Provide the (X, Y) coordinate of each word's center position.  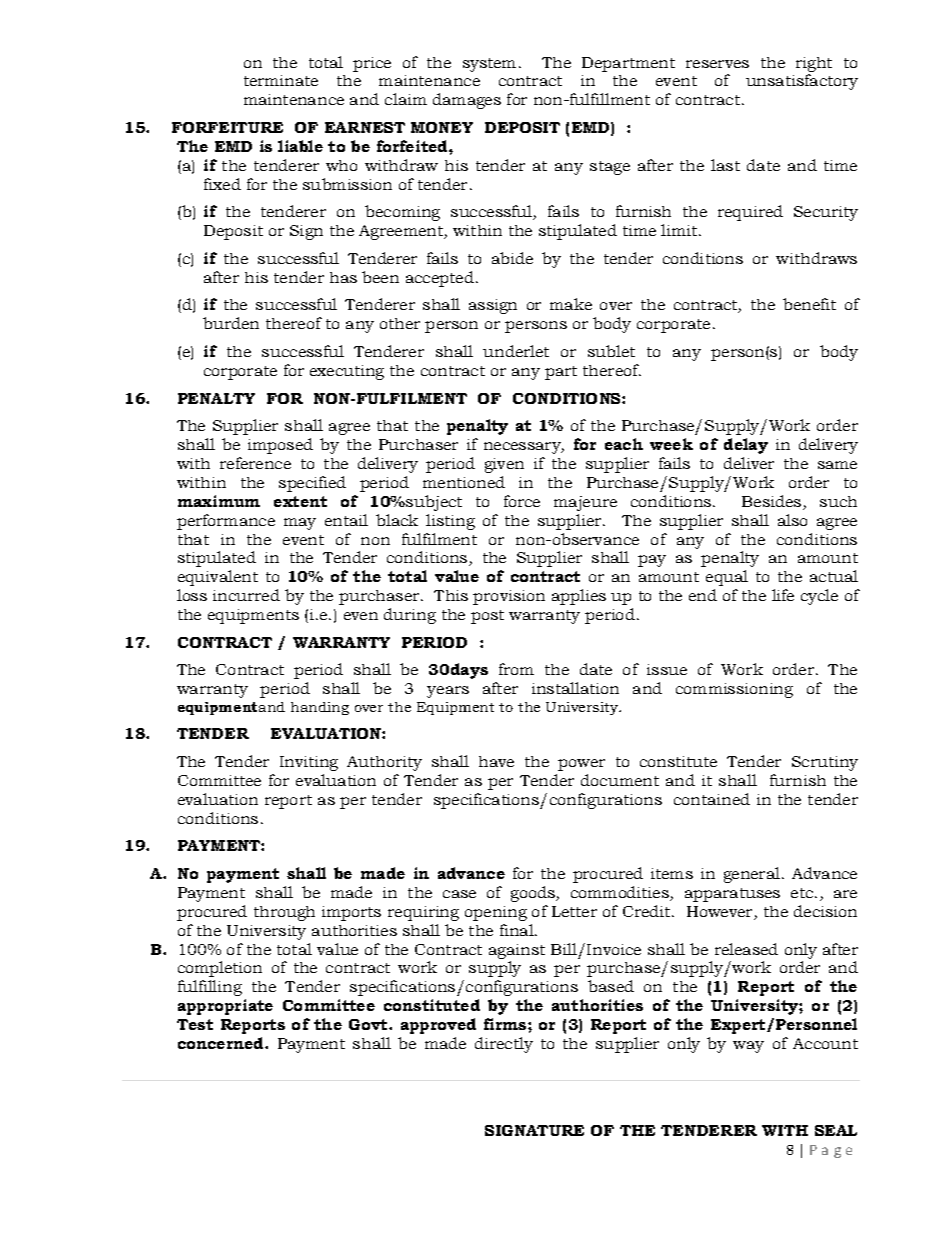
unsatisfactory (802, 82)
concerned (222, 1043)
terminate (281, 80)
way (748, 1047)
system (489, 65)
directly (504, 1045)
